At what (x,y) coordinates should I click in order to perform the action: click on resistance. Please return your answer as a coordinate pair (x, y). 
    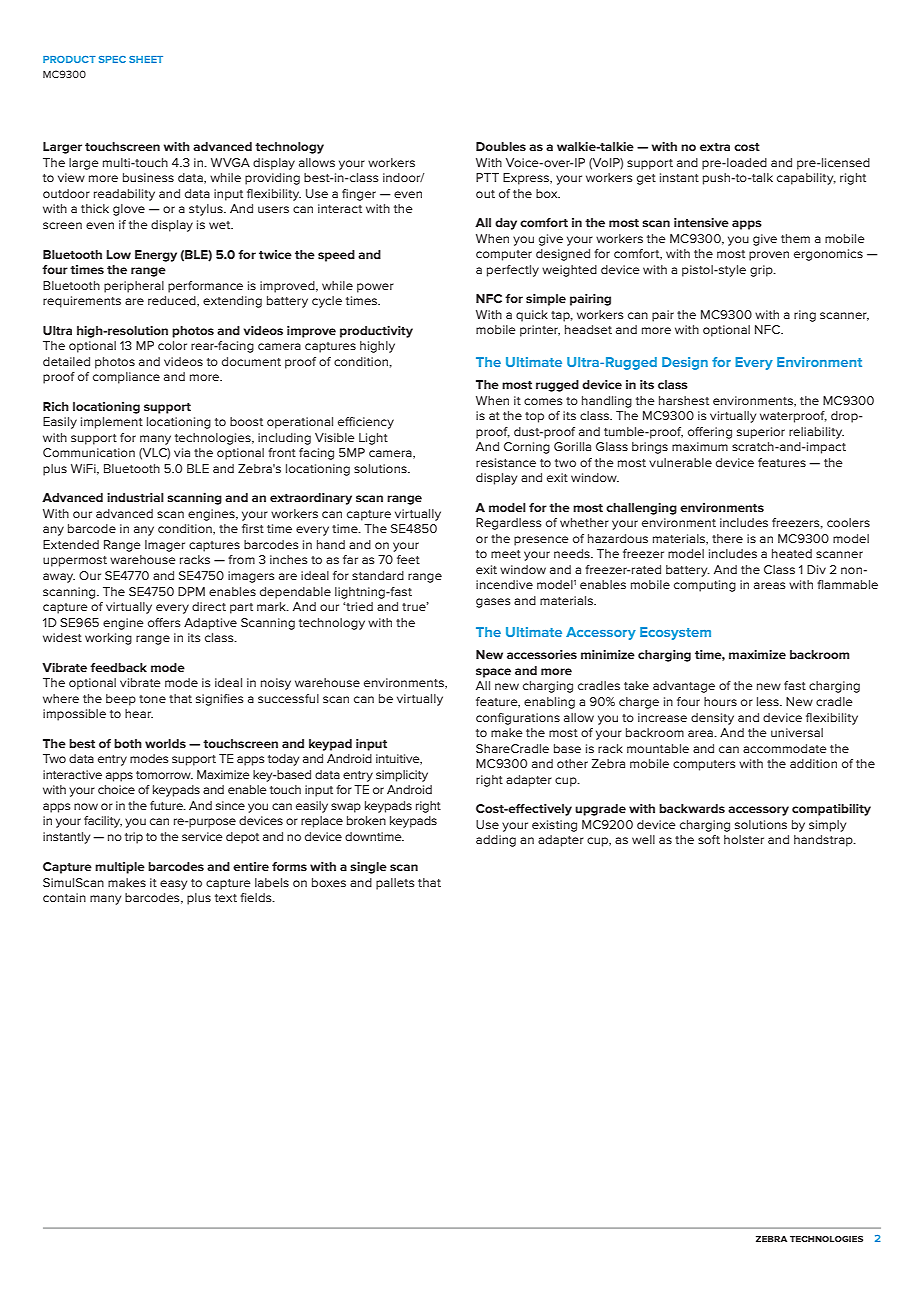
    Looking at the image, I should click on (506, 462).
